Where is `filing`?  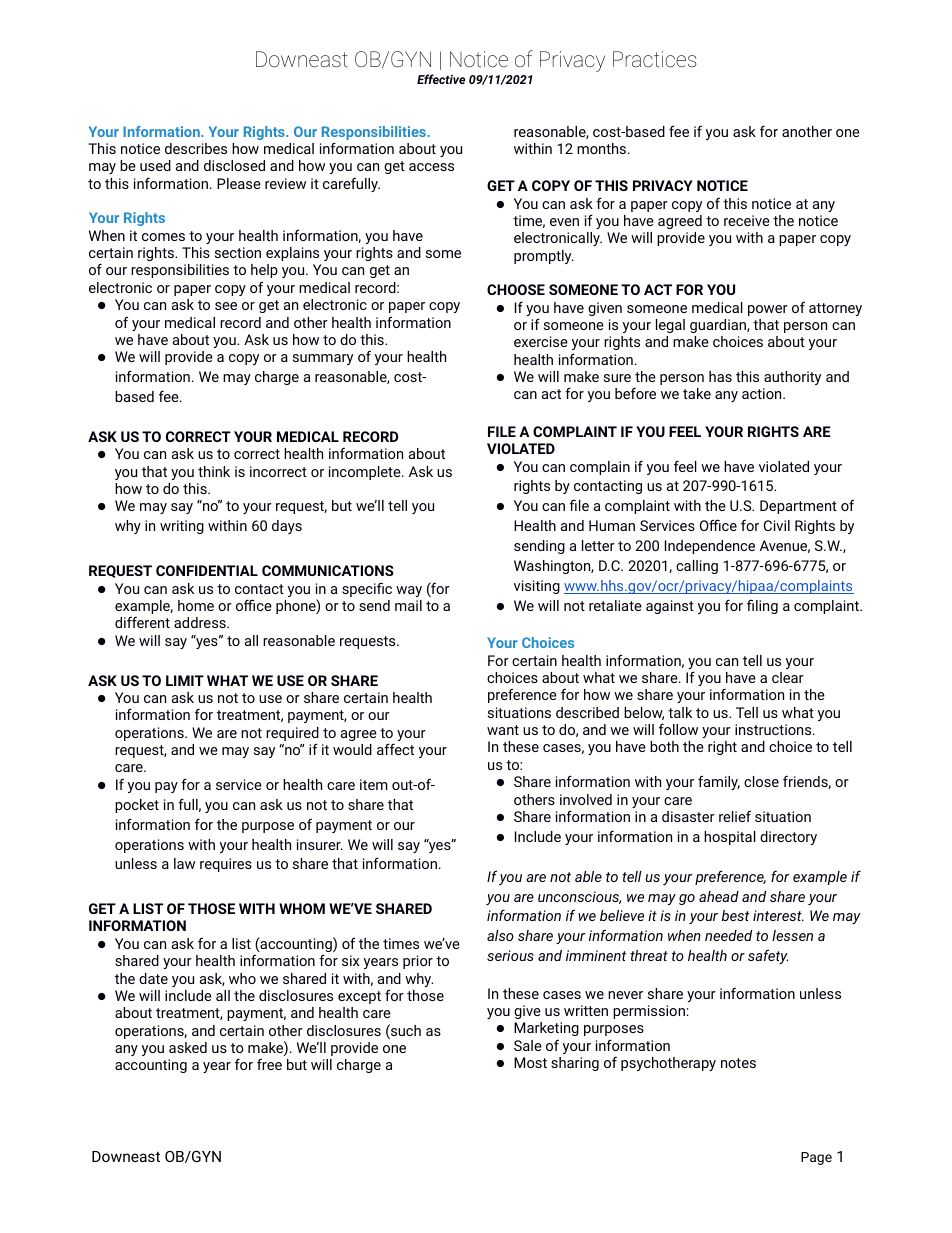 filing is located at coordinates (762, 606).
